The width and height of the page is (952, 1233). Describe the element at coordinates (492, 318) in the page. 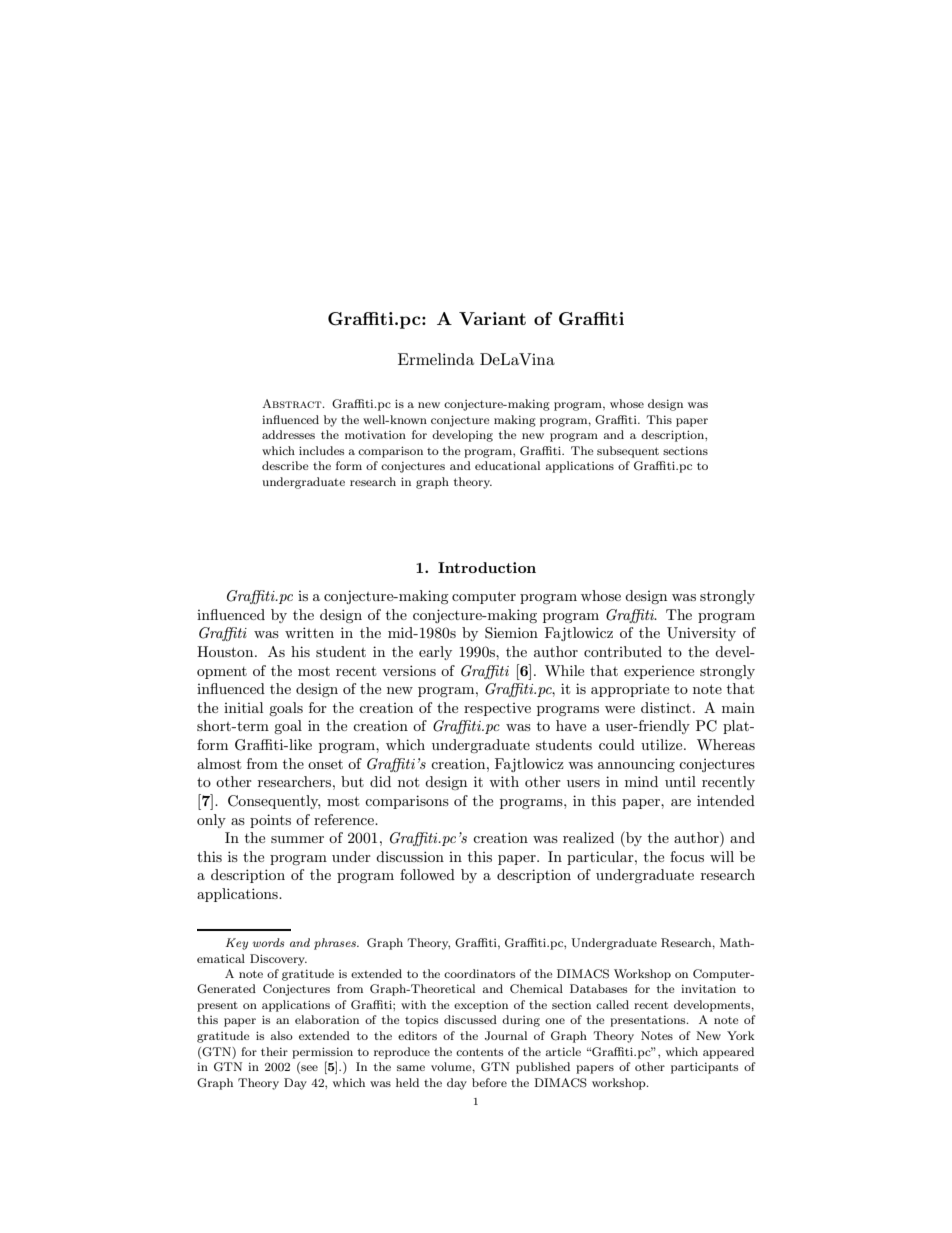

I see `Variant` at that location.
